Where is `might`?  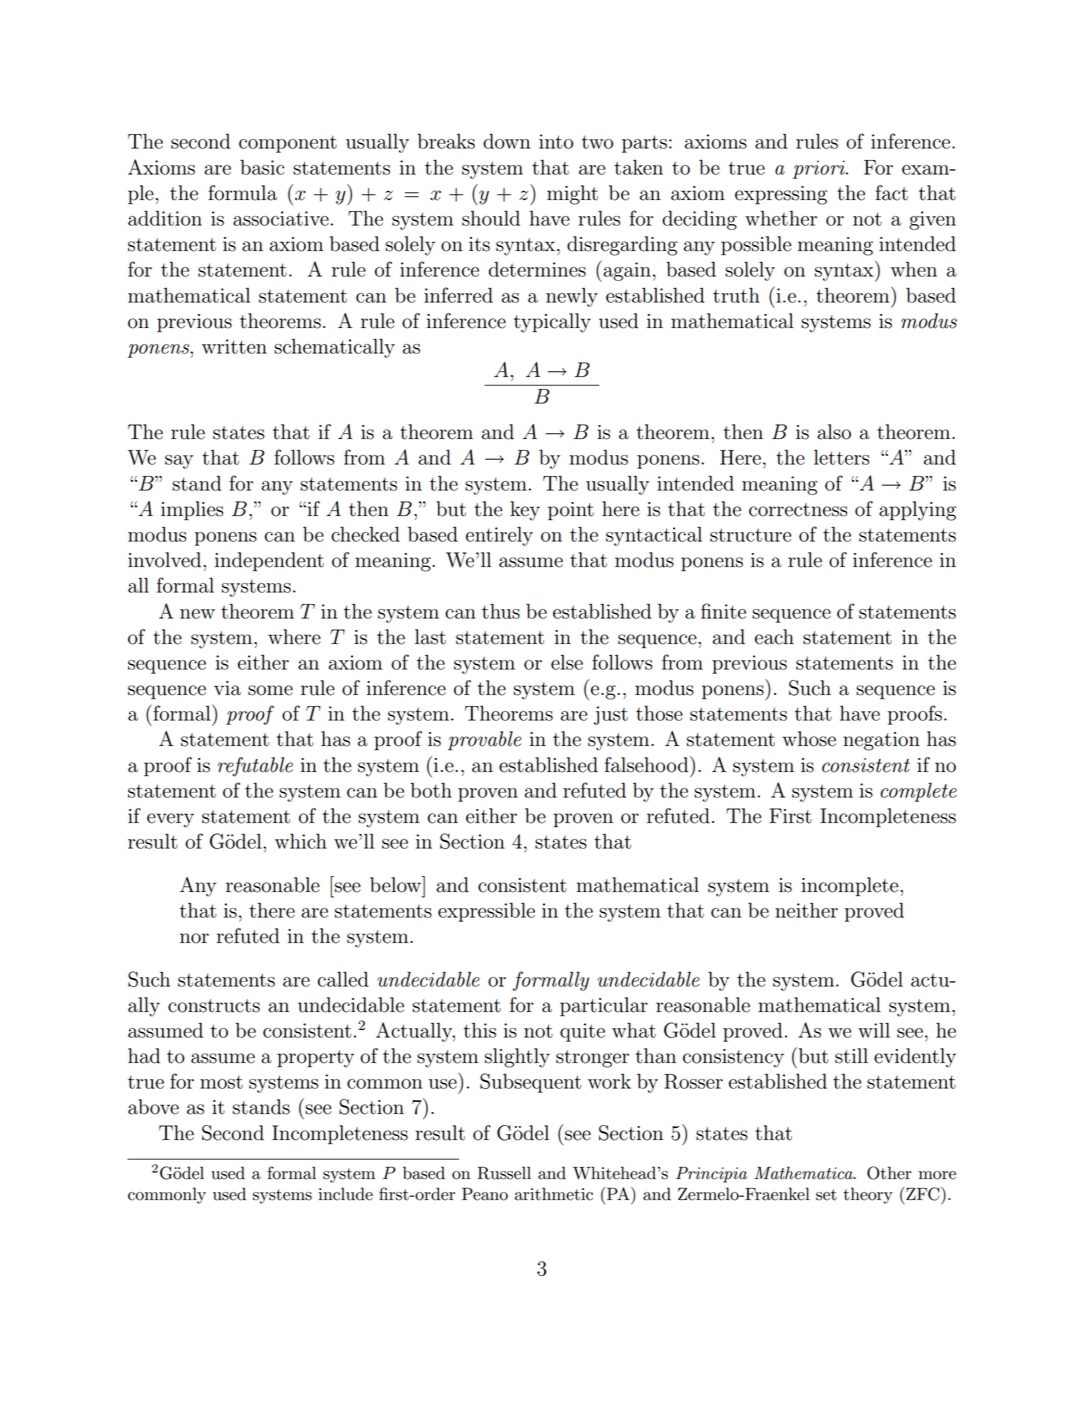 might is located at coordinates (572, 195).
